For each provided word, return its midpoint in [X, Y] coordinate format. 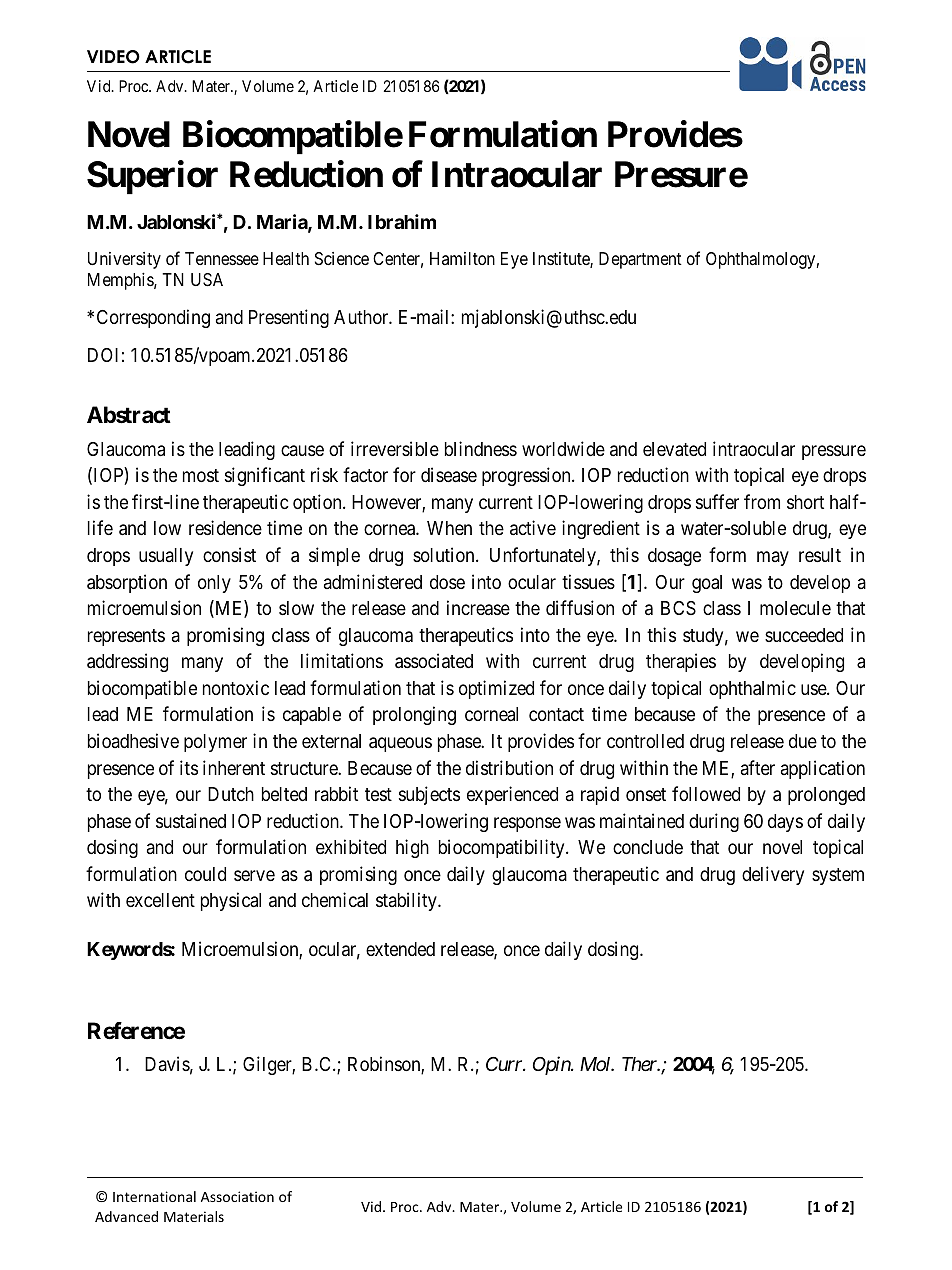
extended [400, 949]
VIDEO [113, 57]
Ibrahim [402, 221]
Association [237, 1196]
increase [478, 607]
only [214, 584]
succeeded [804, 635]
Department [640, 260]
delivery [773, 875]
